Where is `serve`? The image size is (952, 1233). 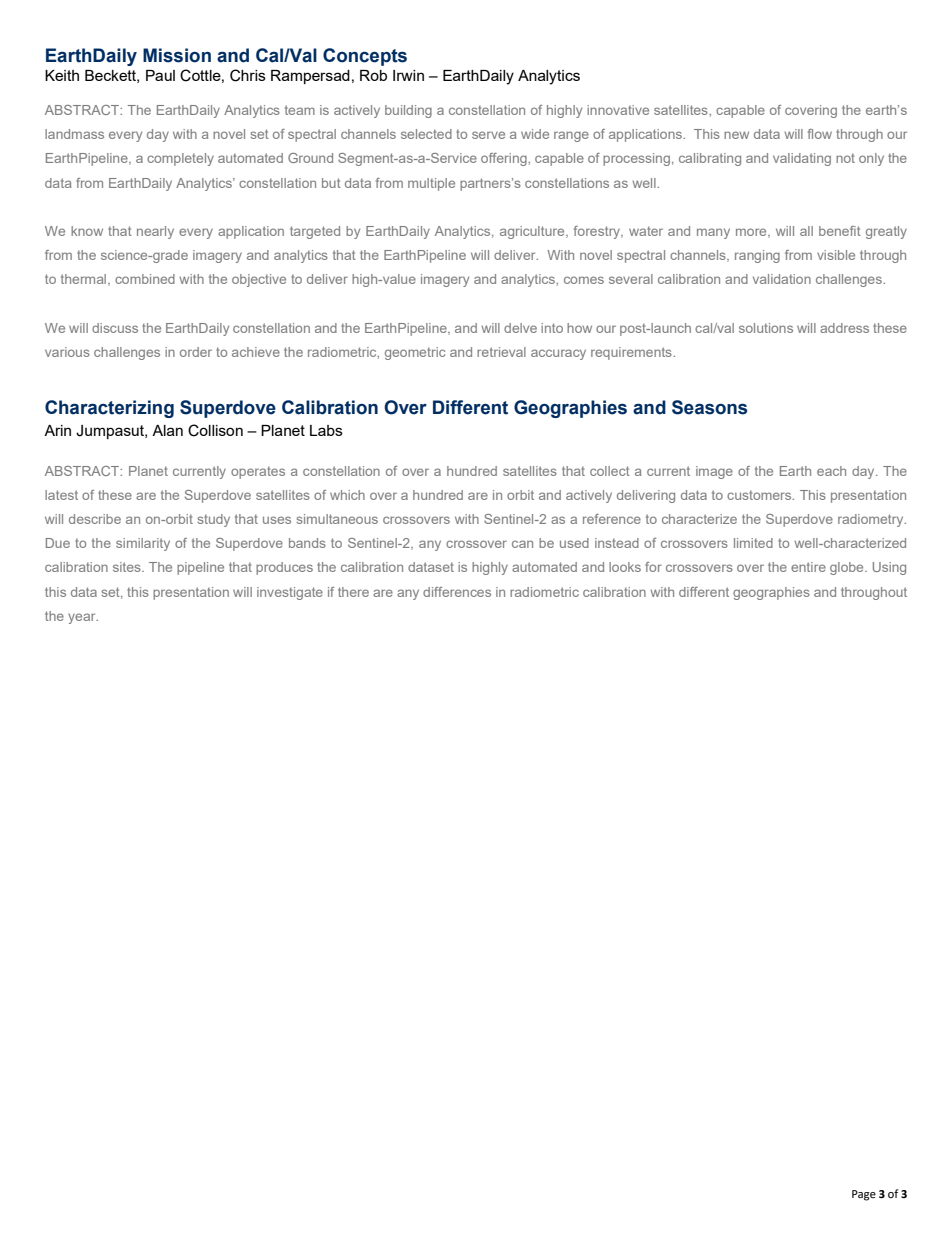 serve is located at coordinates (488, 135).
